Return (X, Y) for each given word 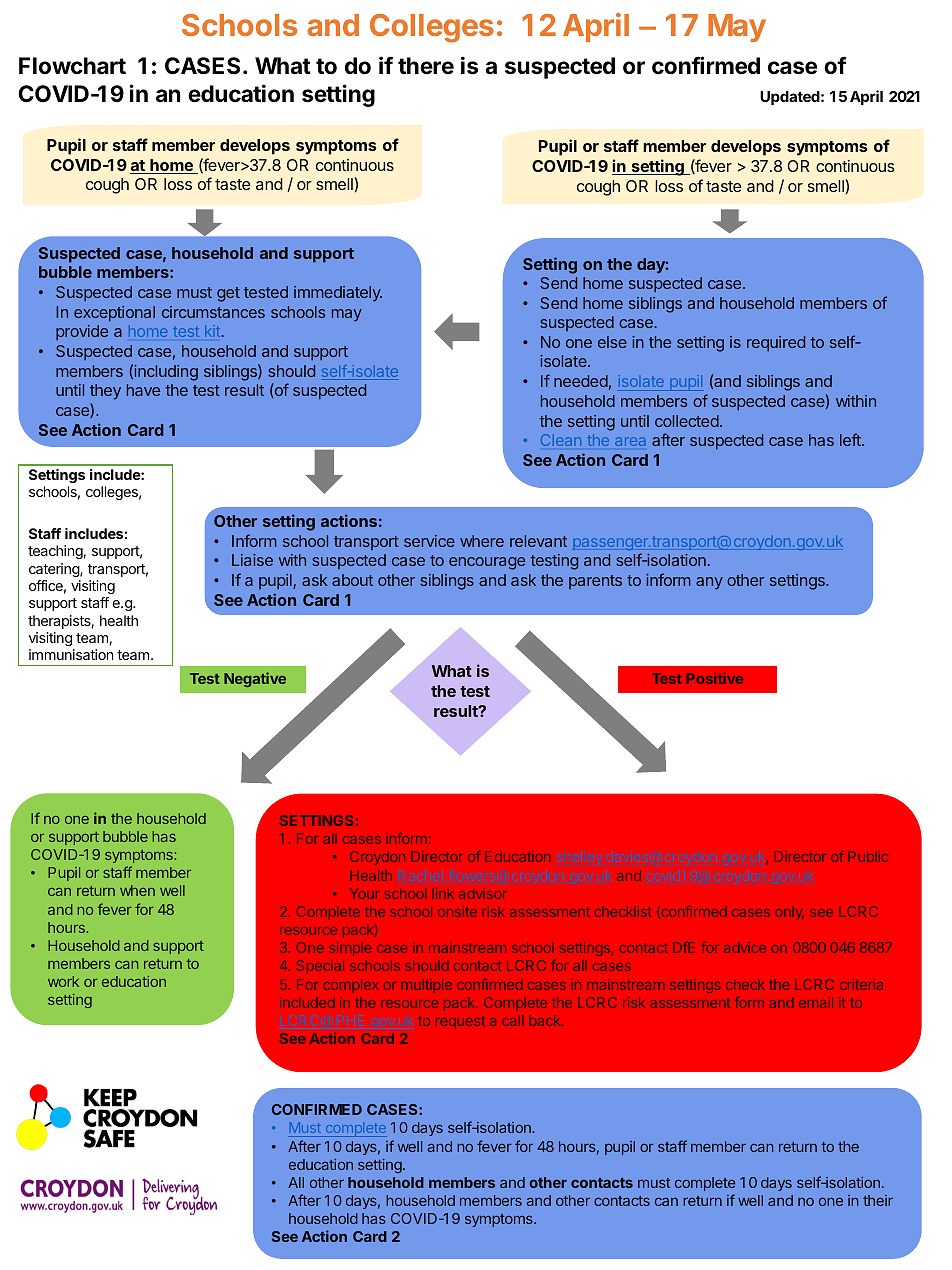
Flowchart (72, 66)
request (460, 1022)
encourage (487, 563)
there (426, 66)
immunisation (71, 654)
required (776, 344)
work (63, 981)
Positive (715, 678)
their (878, 1200)
